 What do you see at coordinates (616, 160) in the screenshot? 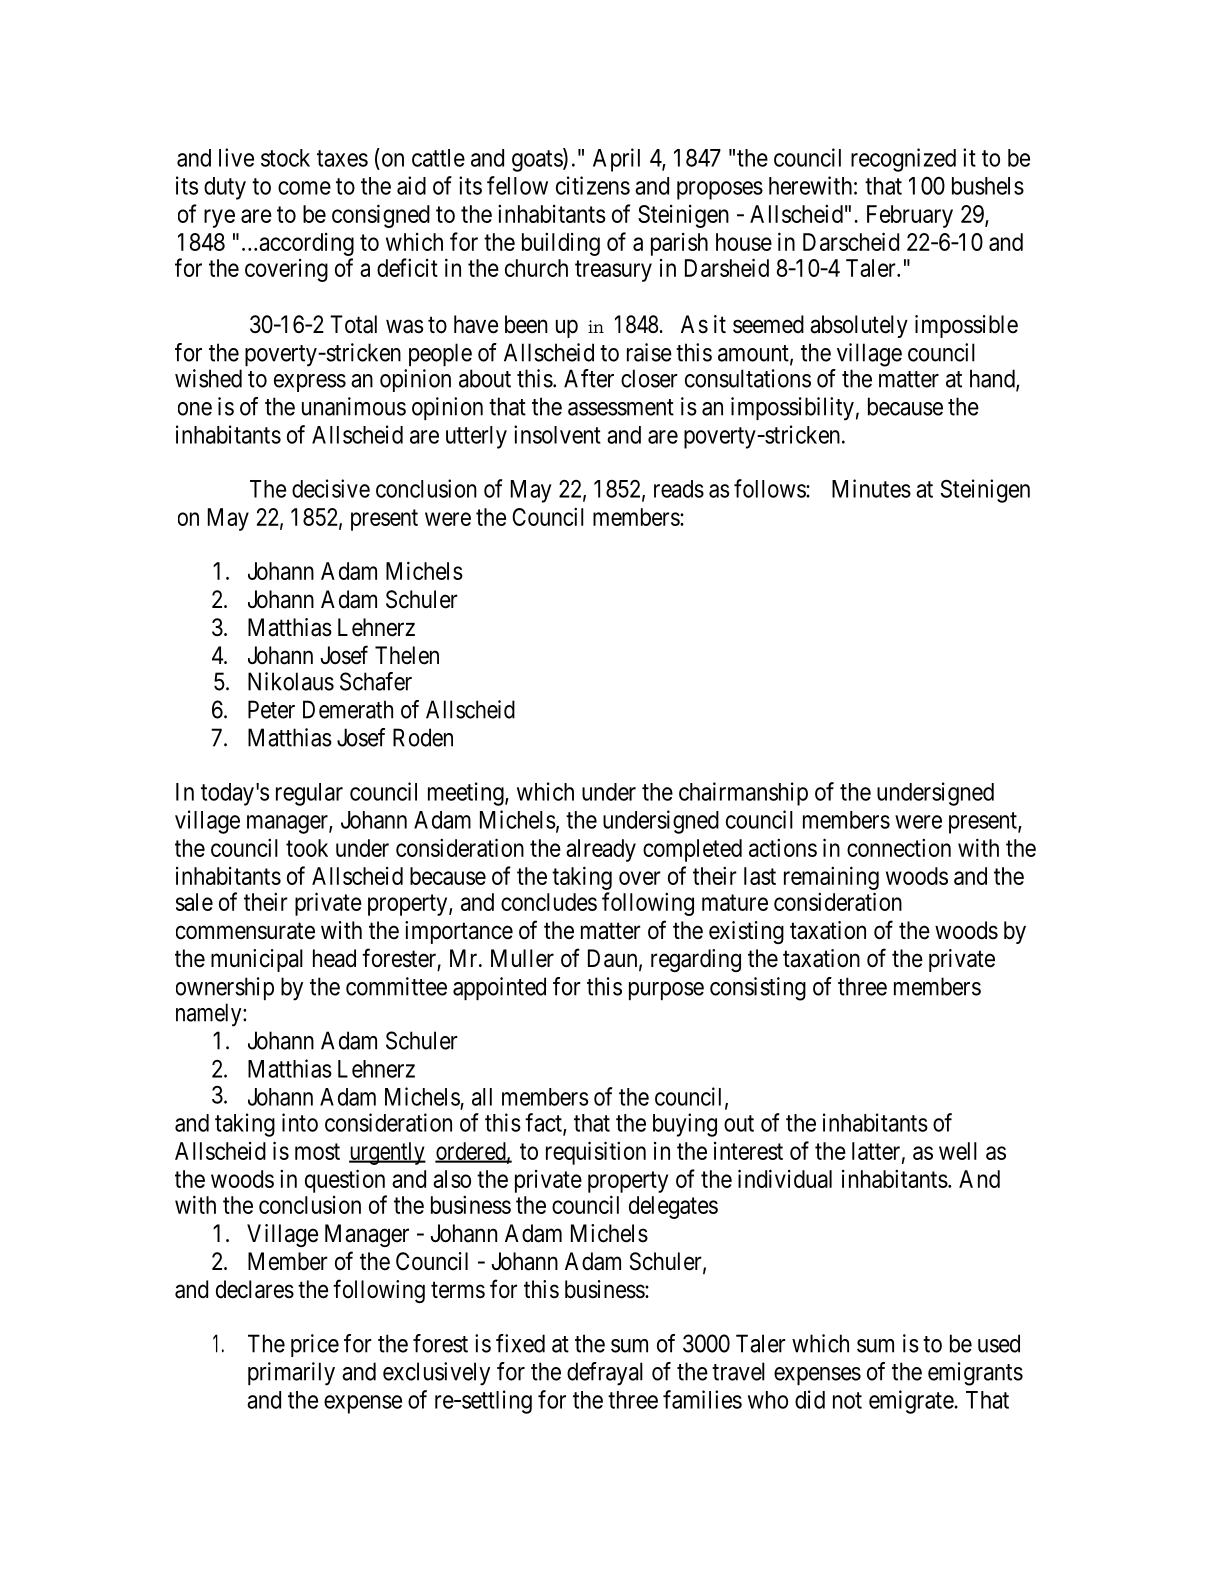
I see `April` at bounding box center [616, 160].
